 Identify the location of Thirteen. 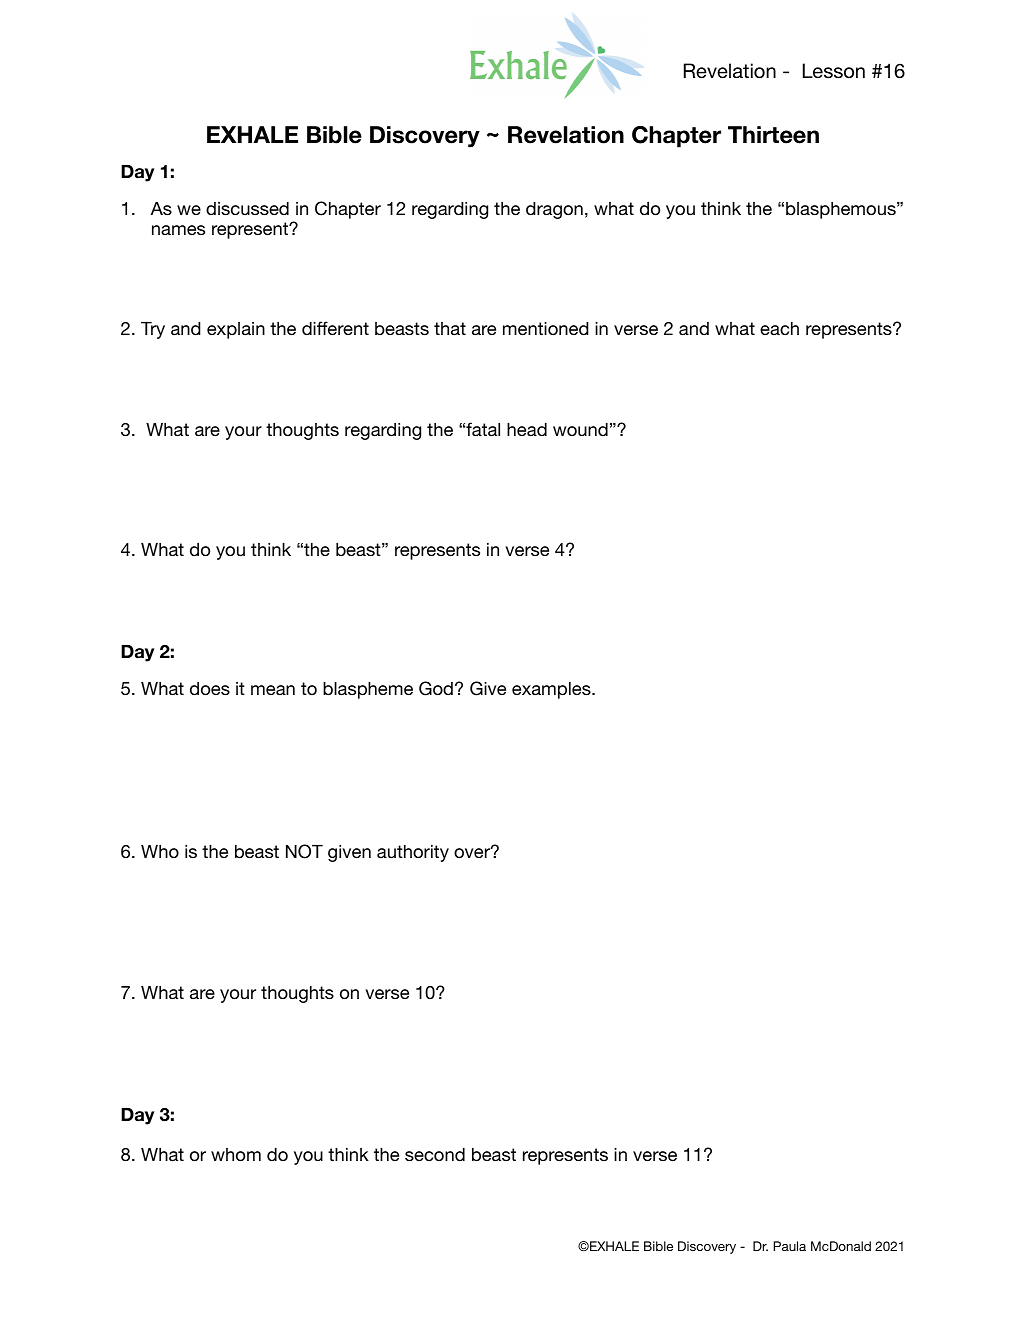
(773, 135).
